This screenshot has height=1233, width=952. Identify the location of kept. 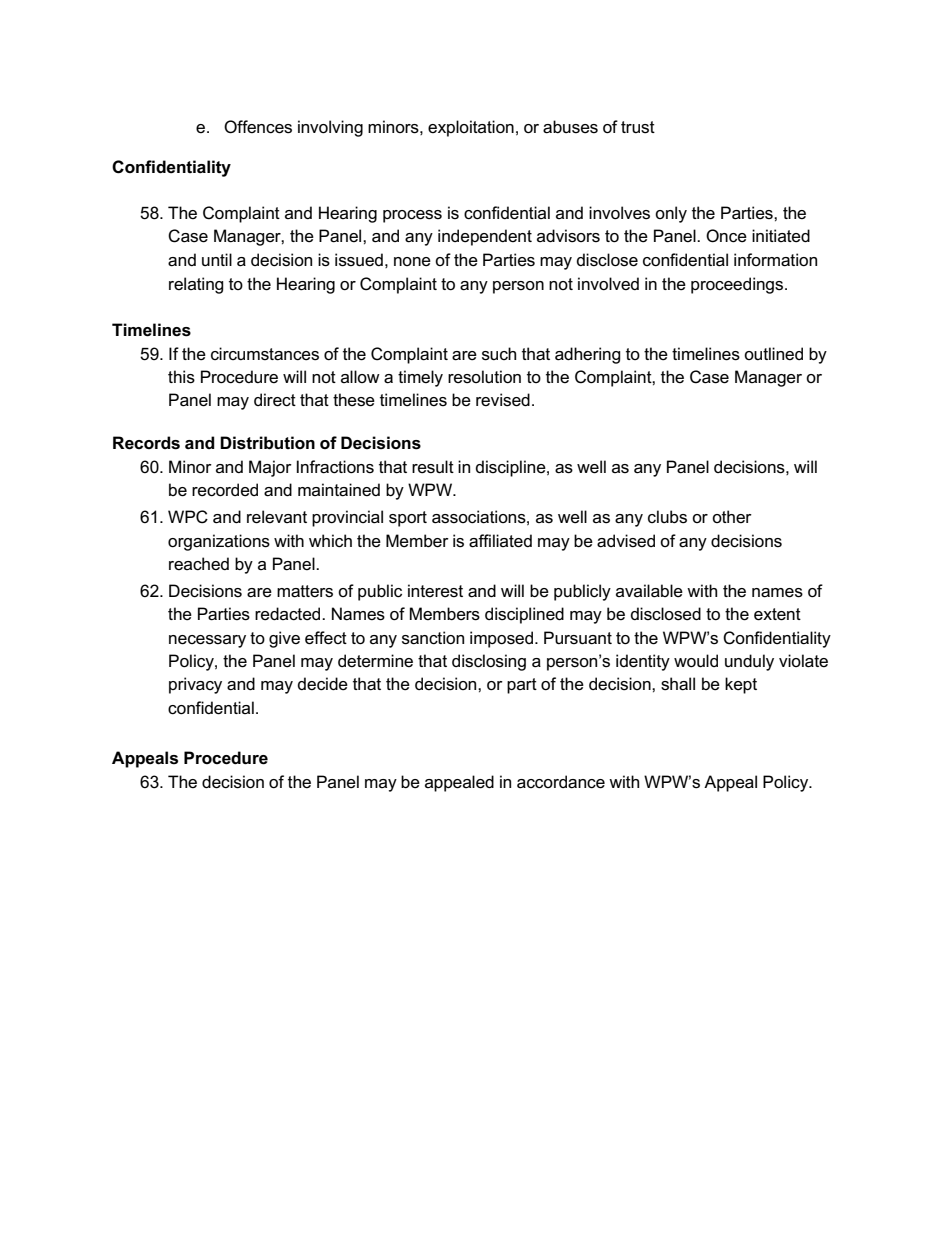
(741, 685).
